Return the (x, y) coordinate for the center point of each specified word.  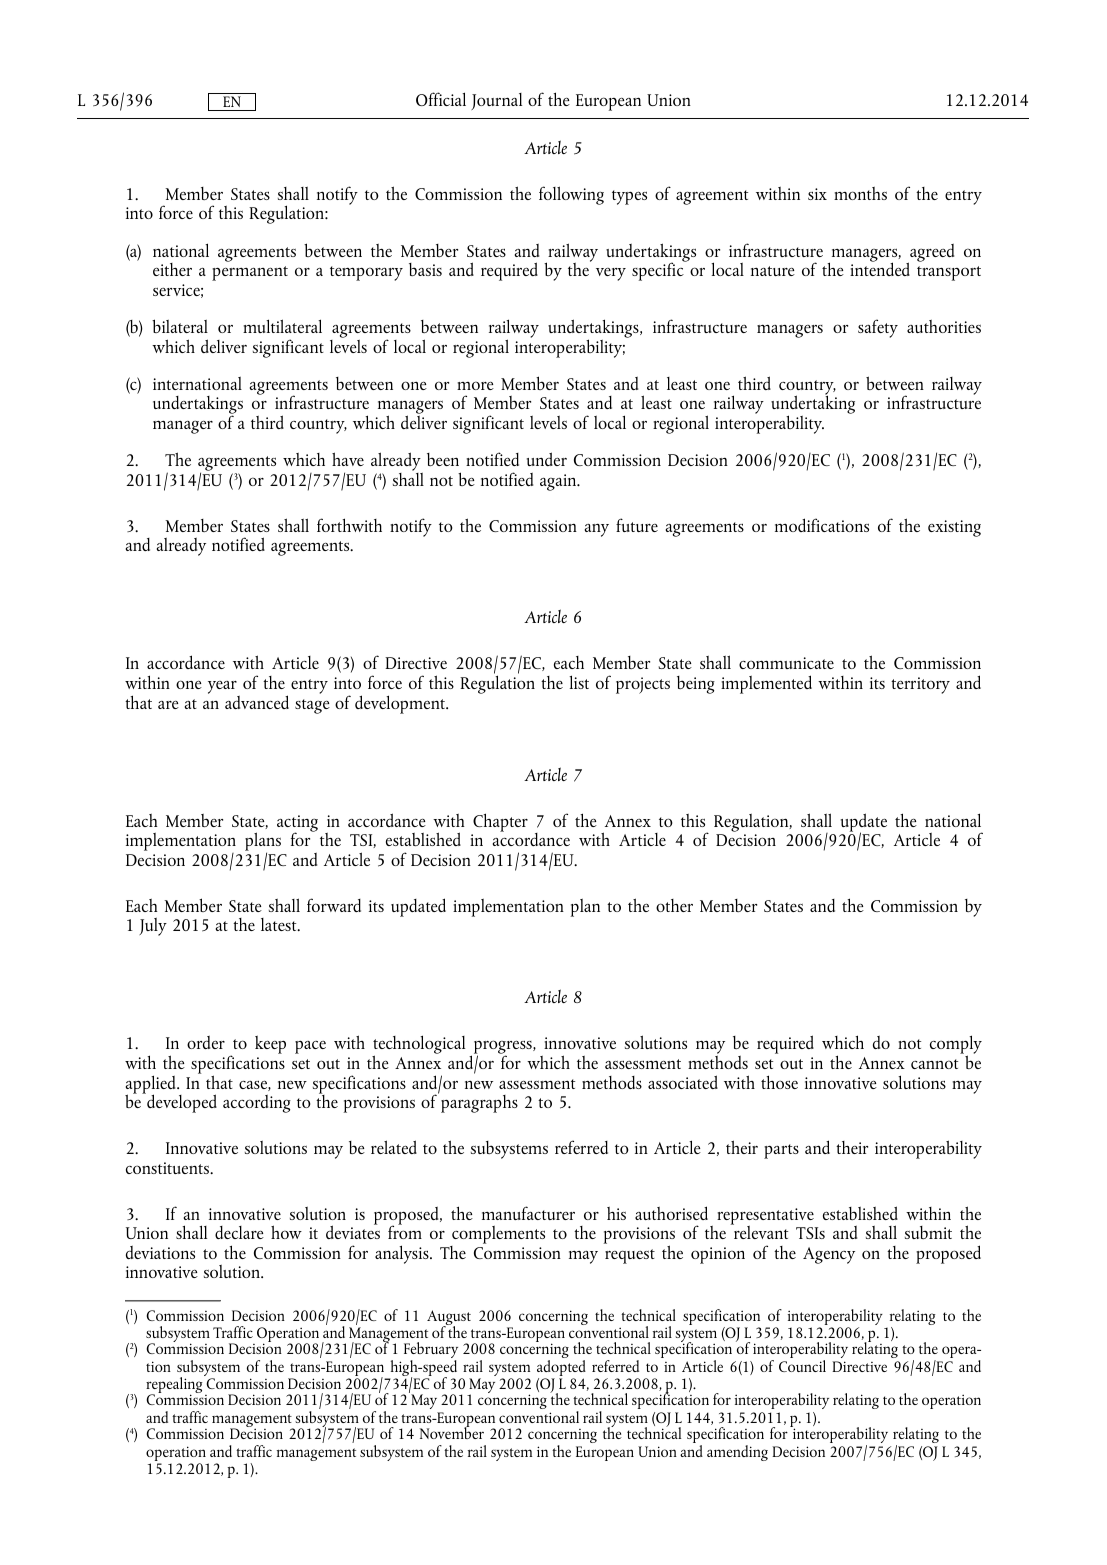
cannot (934, 1064)
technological (418, 1046)
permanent (250, 273)
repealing (175, 1385)
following (571, 195)
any (597, 530)
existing (954, 528)
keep (270, 1045)
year (223, 689)
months (860, 193)
